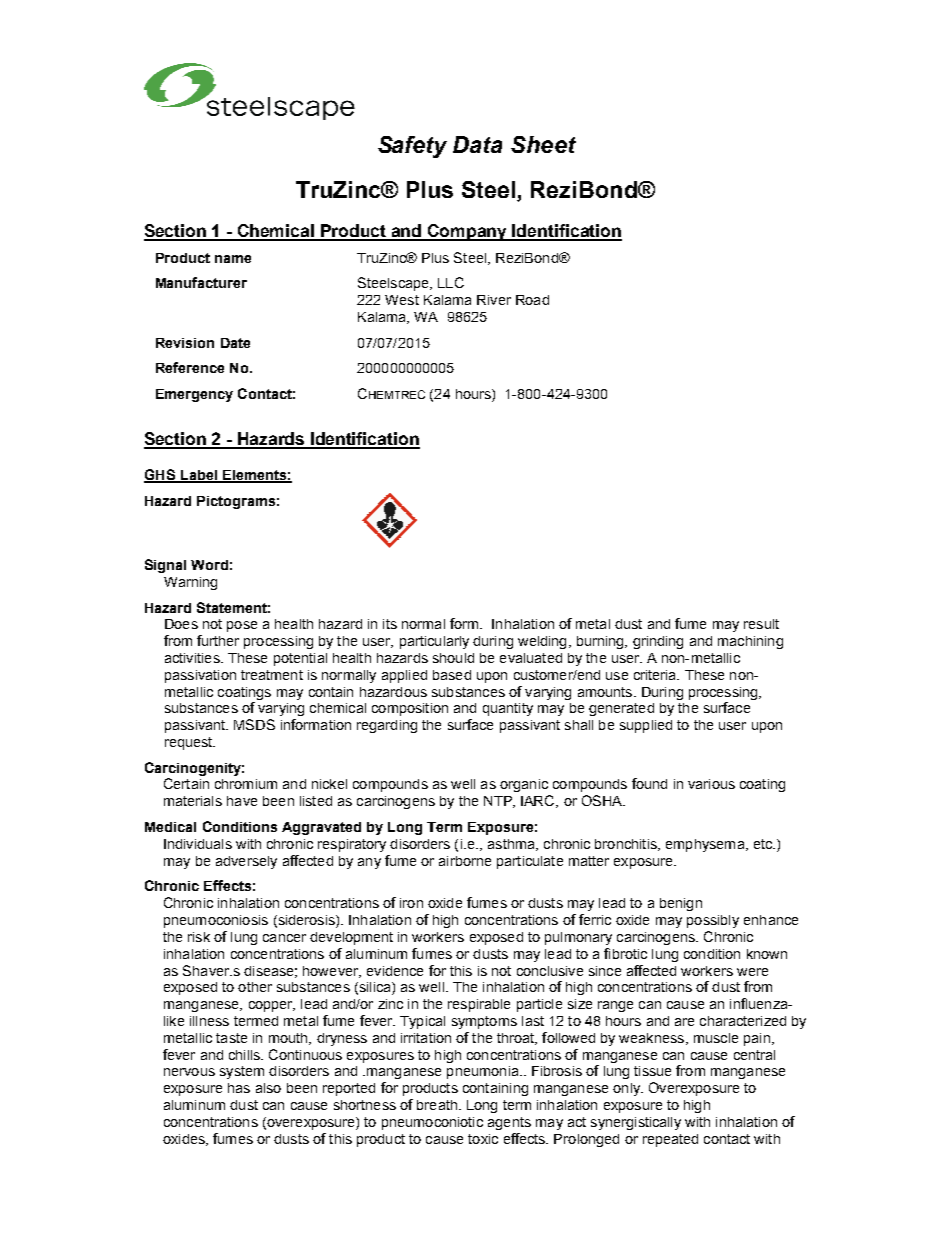 Image resolution: width=952 pixels, height=1233 pixels. I want to click on Road, so click(532, 300).
